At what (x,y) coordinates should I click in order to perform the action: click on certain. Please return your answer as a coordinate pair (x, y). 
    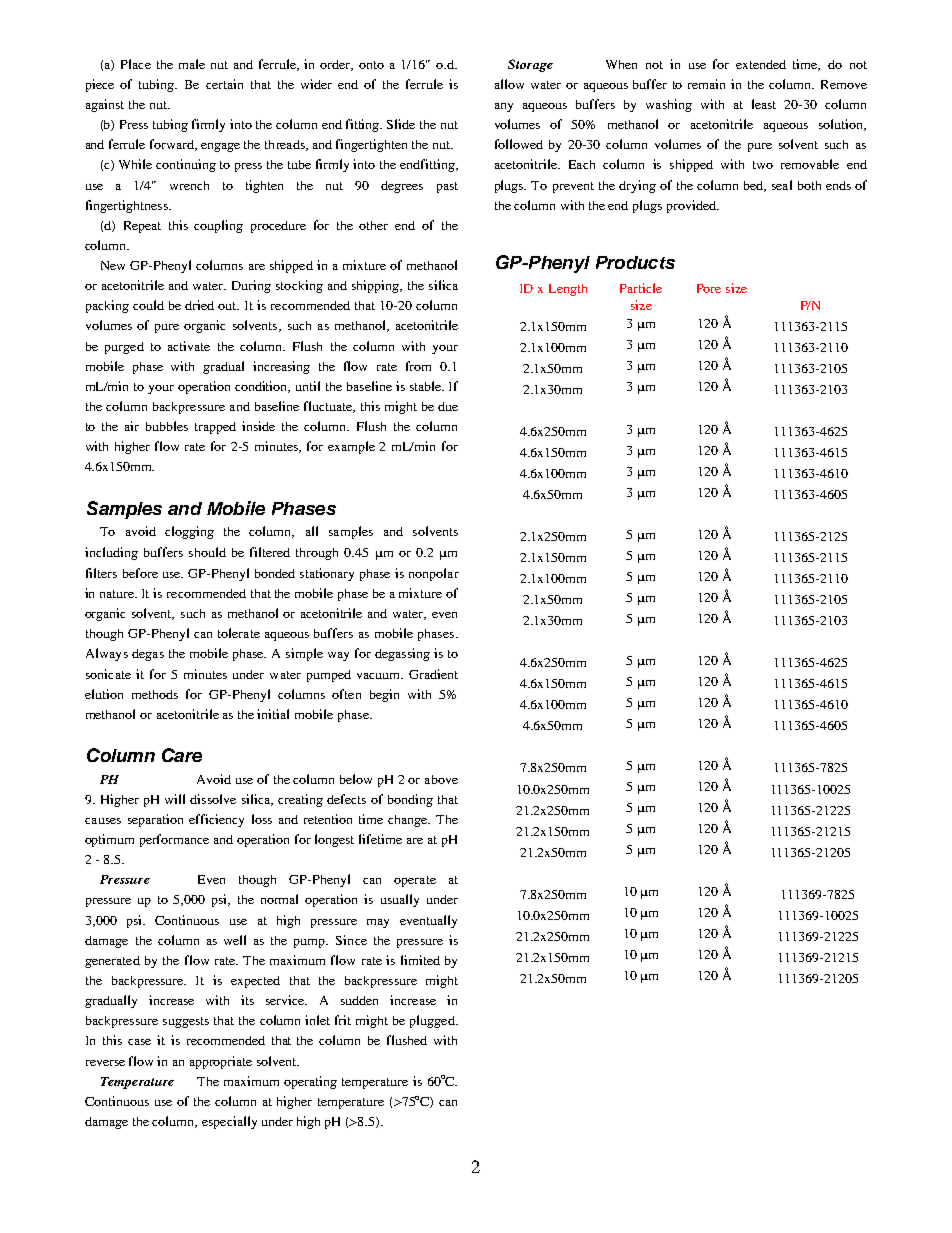
    Looking at the image, I should click on (224, 84).
